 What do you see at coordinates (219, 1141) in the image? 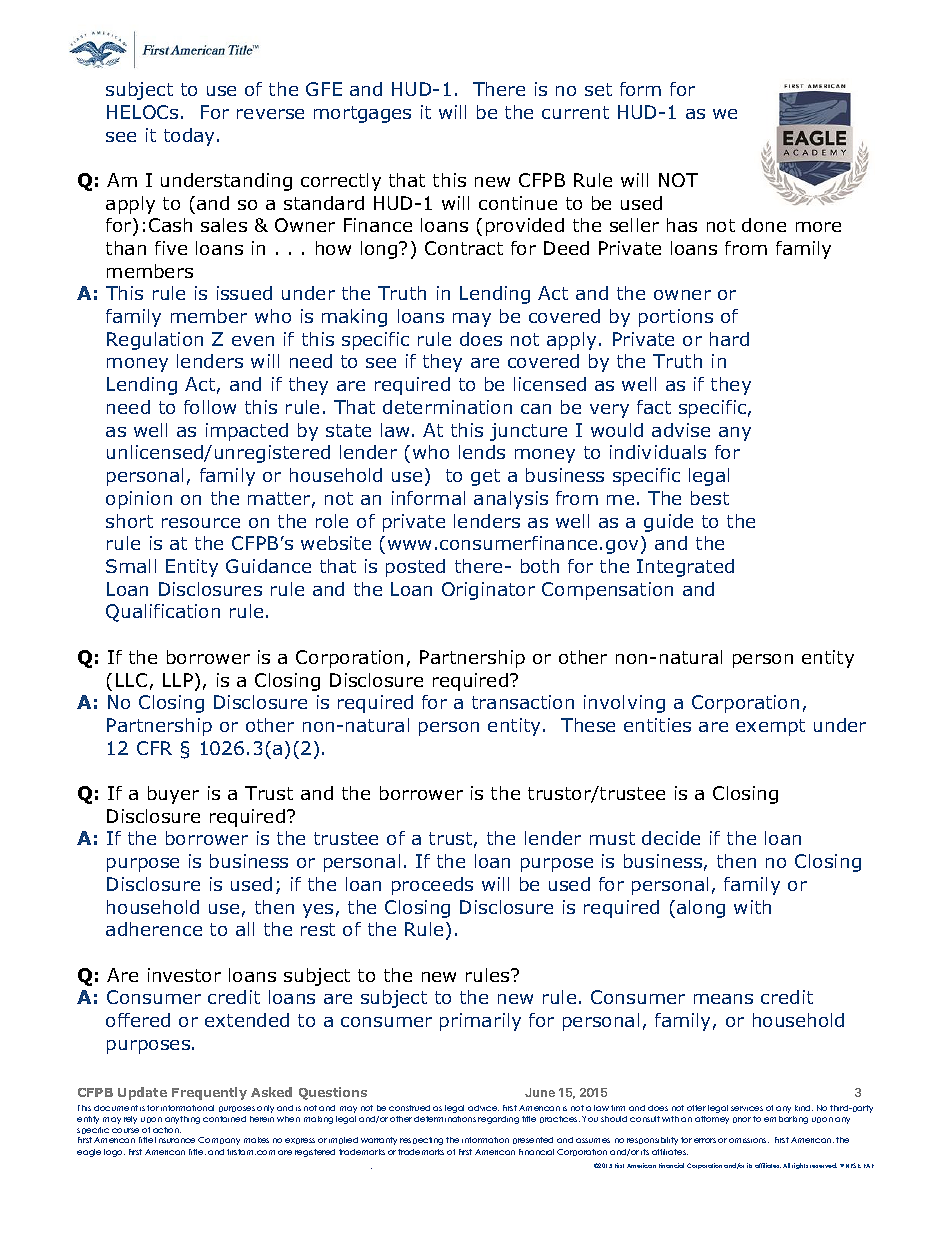
I see `Company` at bounding box center [219, 1141].
